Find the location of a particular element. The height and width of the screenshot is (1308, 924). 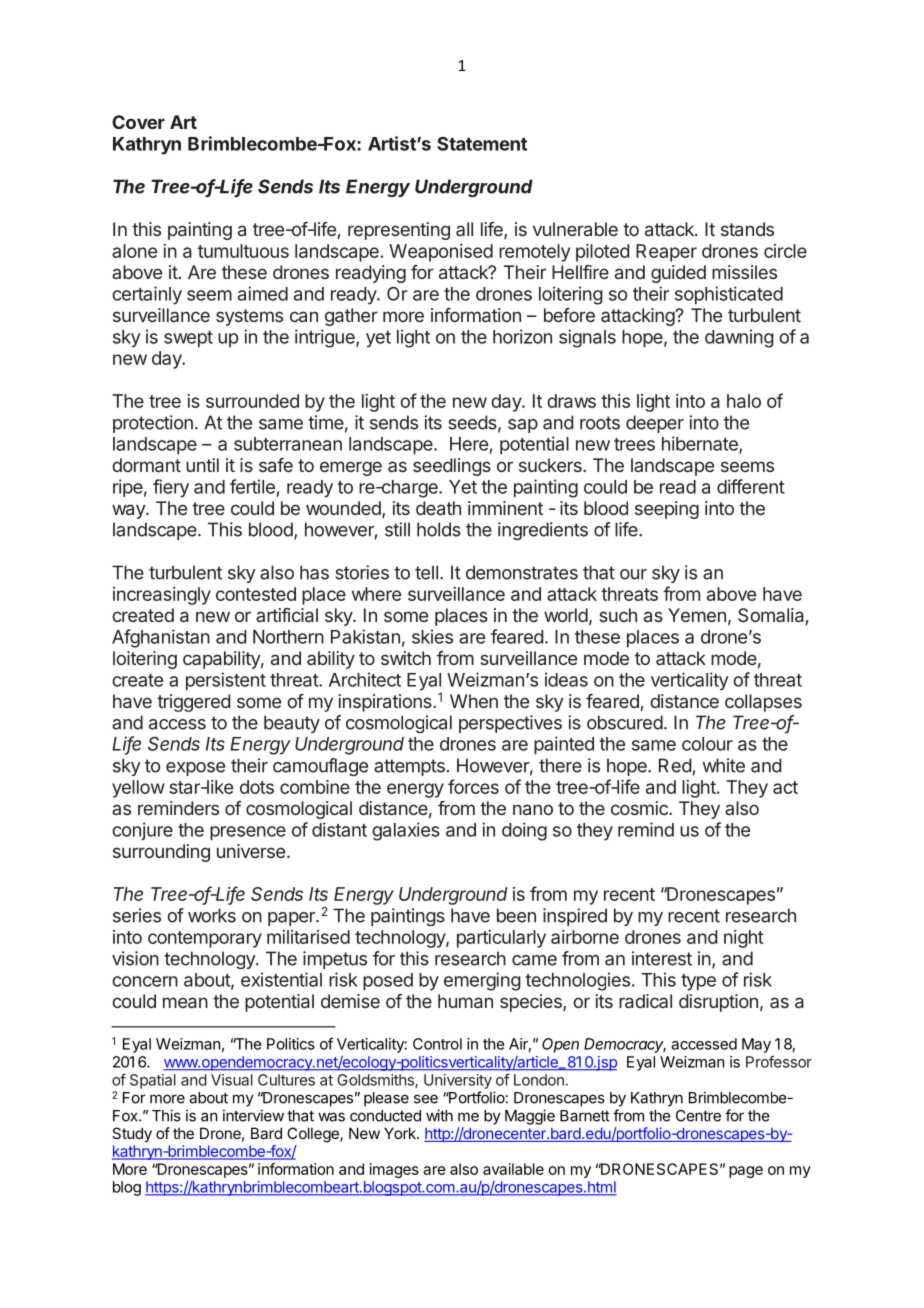

persistent is located at coordinates (226, 681).
